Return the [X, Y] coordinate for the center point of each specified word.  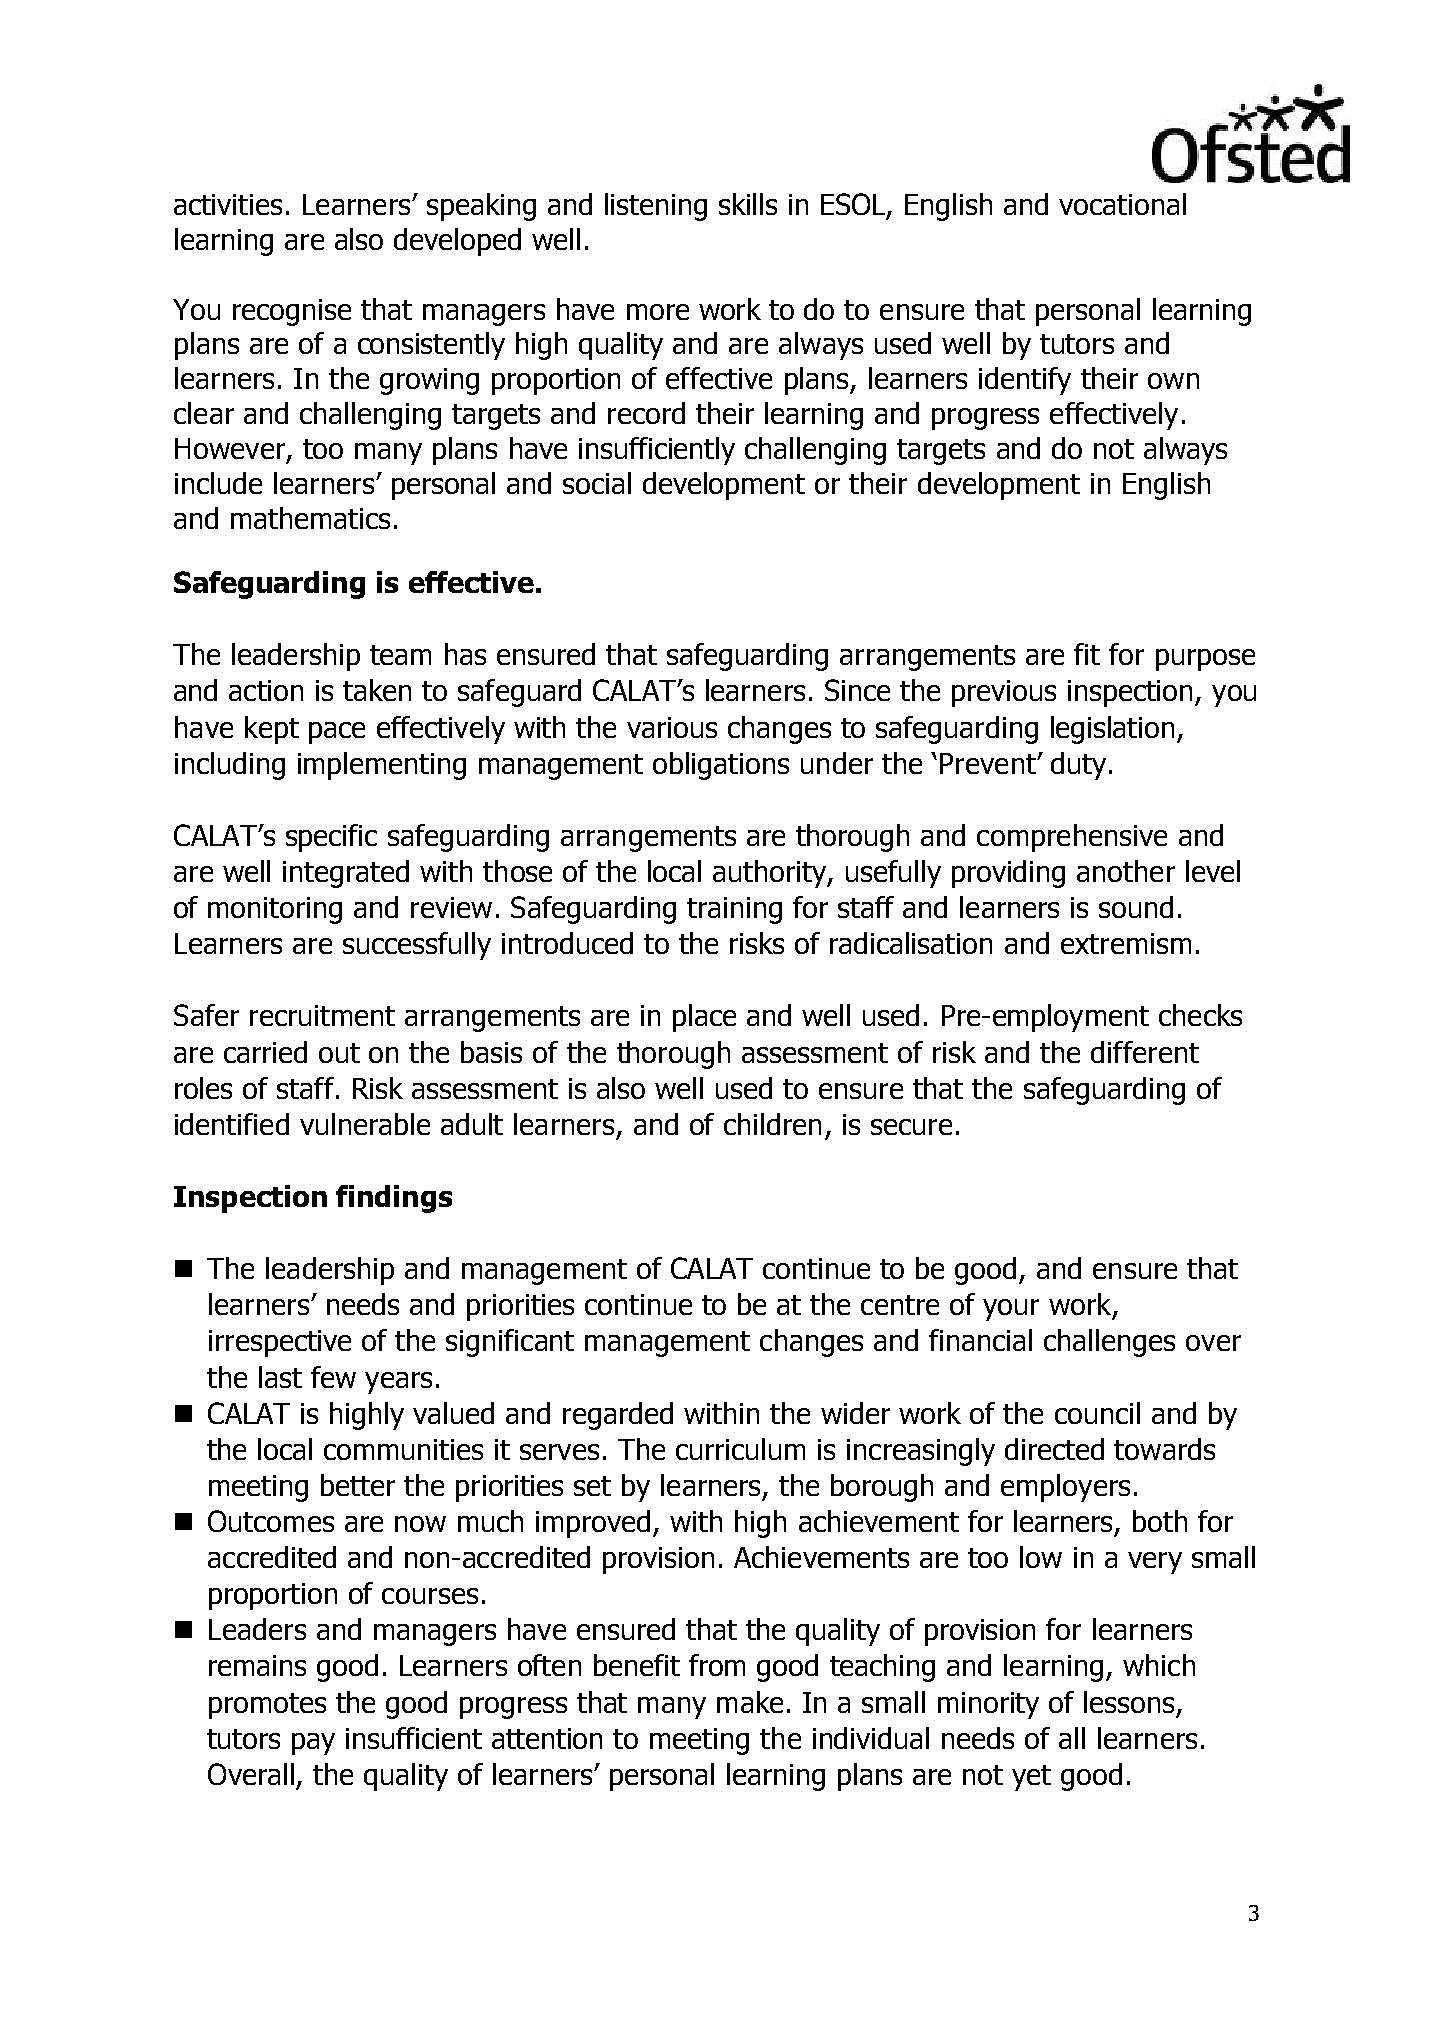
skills [748, 204]
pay [313, 1744]
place [704, 1018]
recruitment [322, 1015]
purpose [1205, 660]
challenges [1109, 1343]
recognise [292, 312]
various [672, 727]
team [400, 655]
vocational [1122, 204]
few [333, 1377]
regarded [618, 1416]
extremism [1126, 943]
